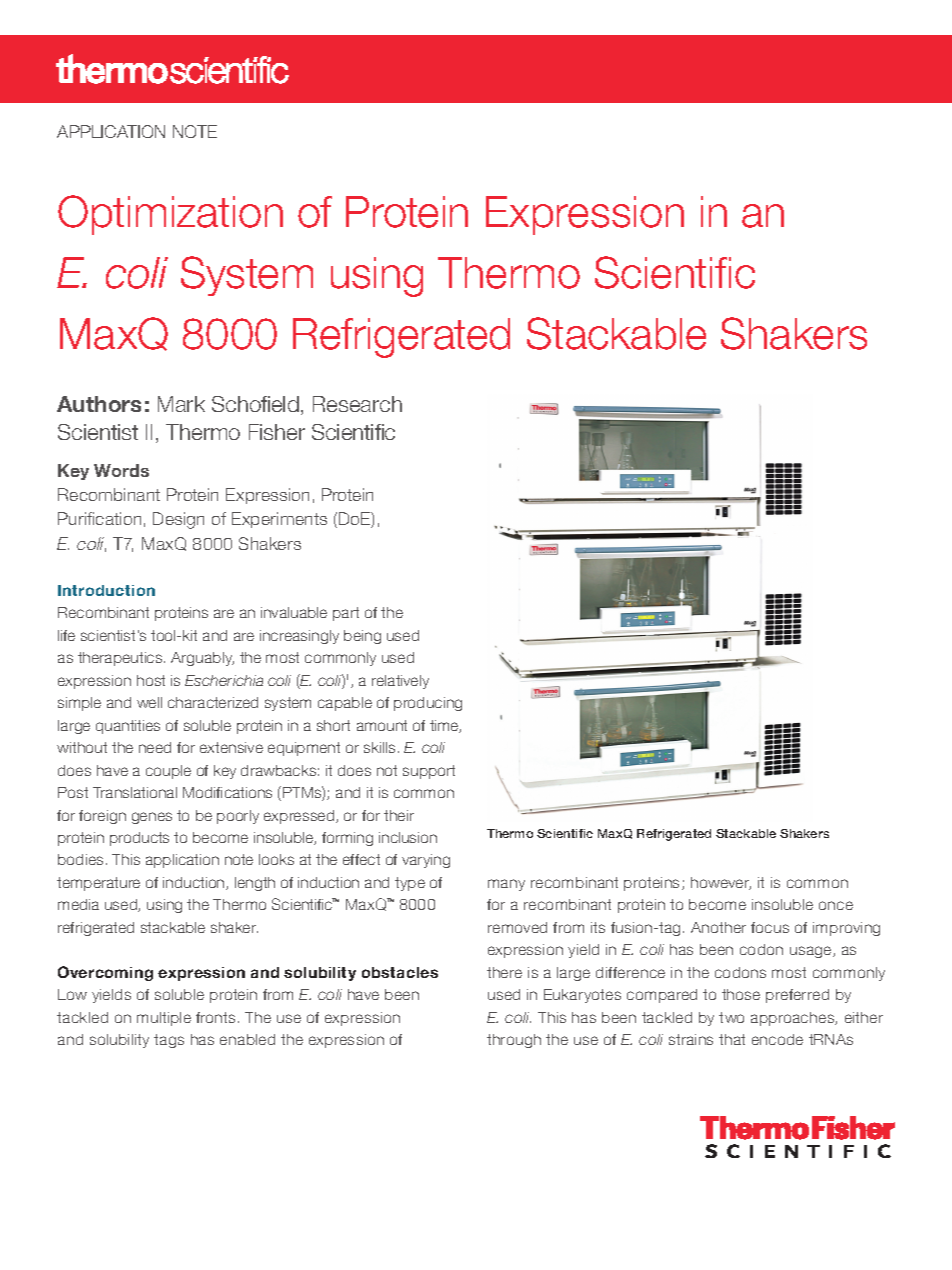 This screenshot has width=952, height=1270. Describe the element at coordinates (514, 1041) in the screenshot. I see `through` at that location.
